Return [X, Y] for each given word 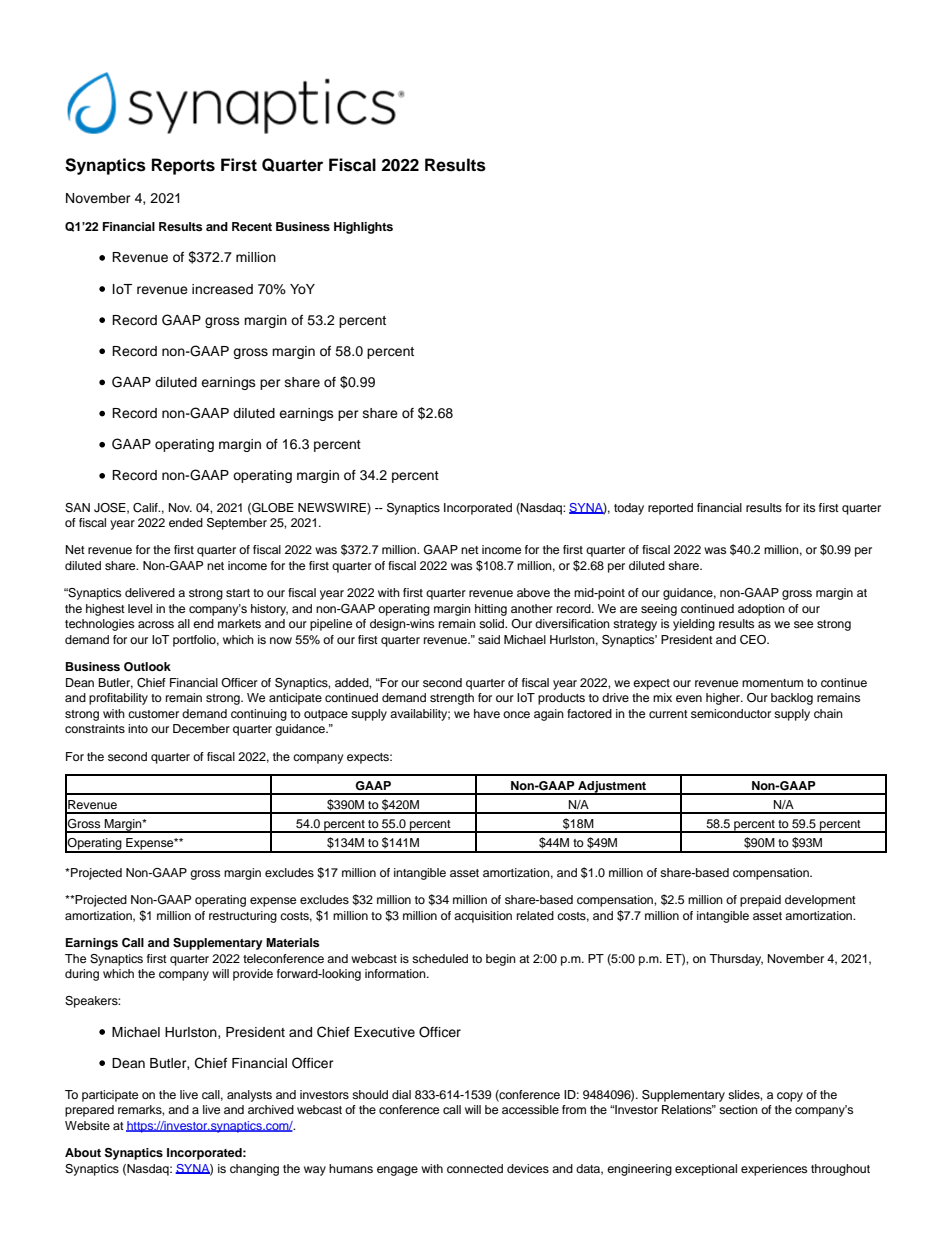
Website [87, 1125]
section [738, 1109]
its [809, 507]
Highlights [363, 228]
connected [475, 1168]
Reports [183, 166]
